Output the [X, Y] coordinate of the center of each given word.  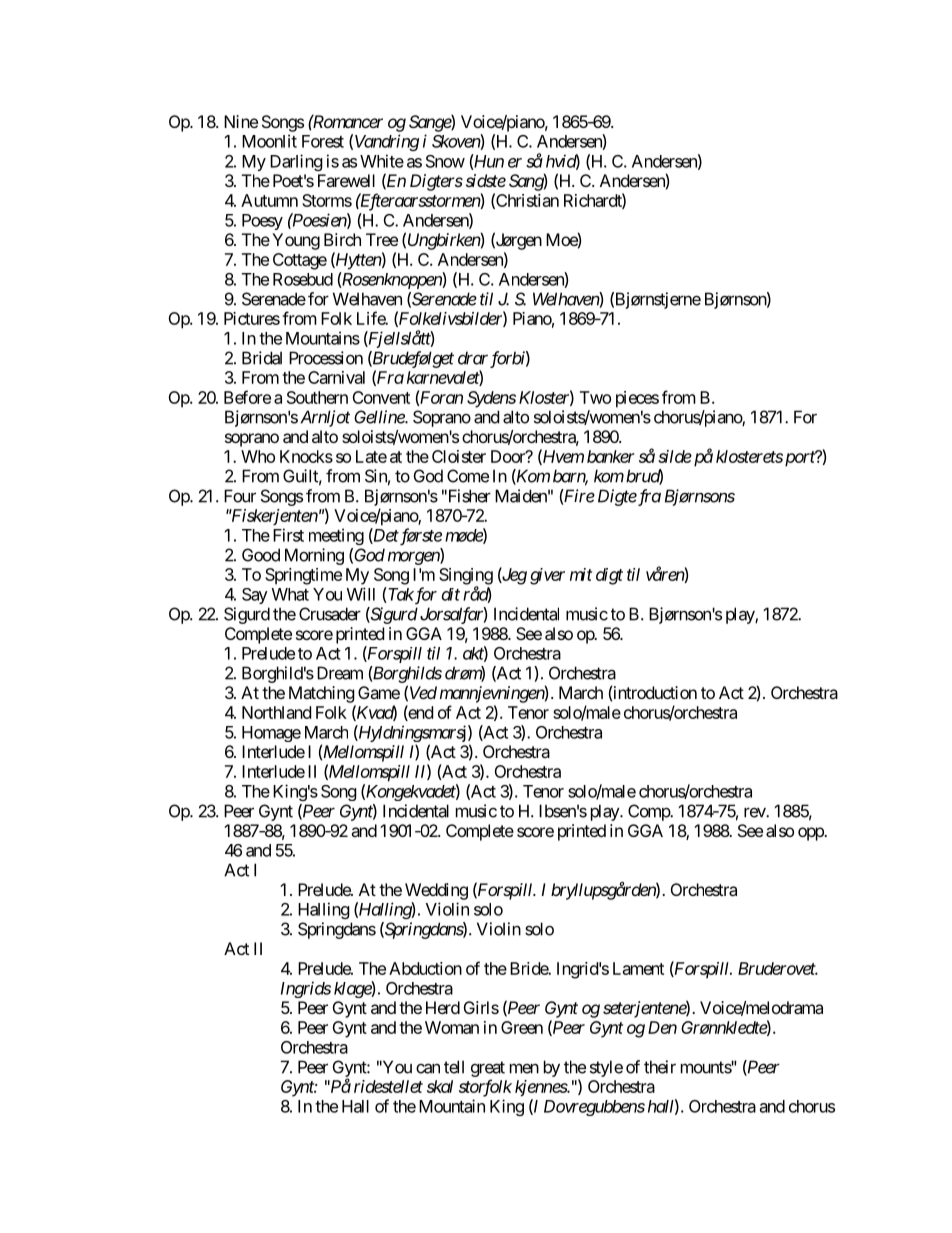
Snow [445, 161]
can [428, 1068]
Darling [296, 162]
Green [522, 1027]
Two [595, 397]
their [660, 1067]
